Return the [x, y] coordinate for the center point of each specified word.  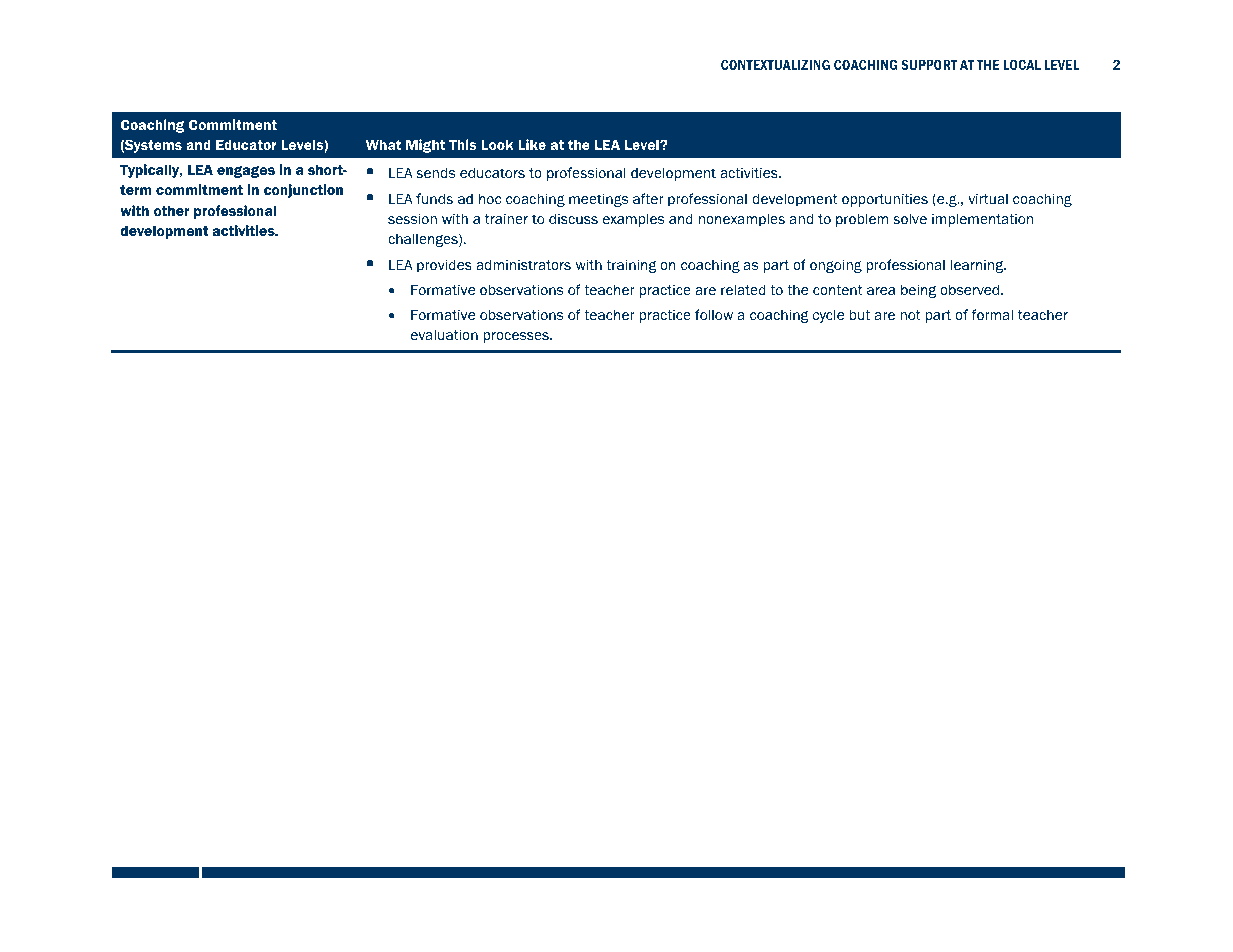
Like [532, 144]
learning [978, 266]
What [383, 144]
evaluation [444, 334]
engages [246, 172]
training [631, 266]
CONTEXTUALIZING [775, 64]
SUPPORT [929, 64]
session [412, 218]
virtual [988, 198]
